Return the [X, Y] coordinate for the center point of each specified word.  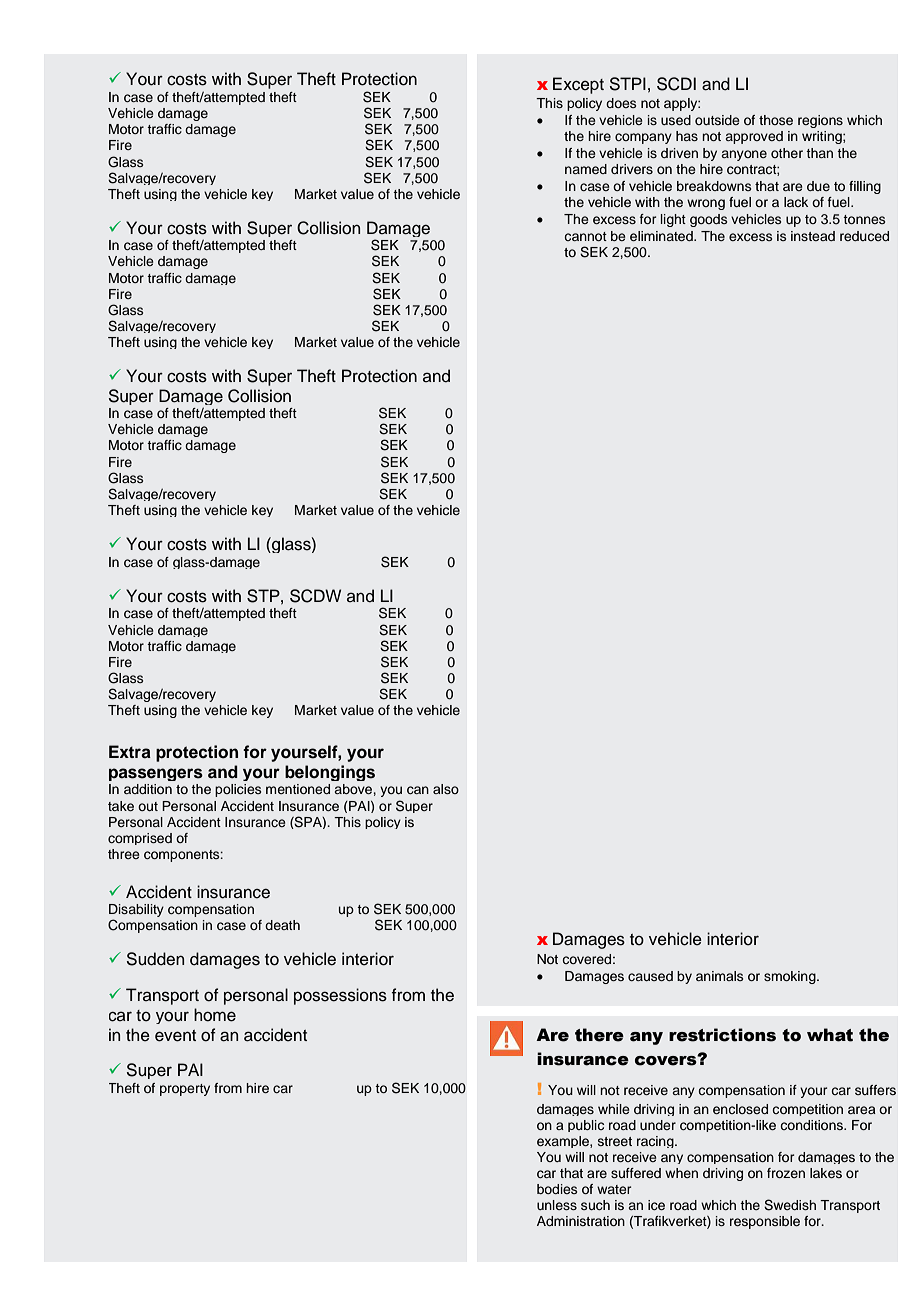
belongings [330, 773]
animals [719, 976]
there [599, 1035]
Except [578, 85]
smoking [791, 977]
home [215, 1015]
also [446, 789]
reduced [864, 236]
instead [813, 236]
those [776, 120]
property [185, 1090]
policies [238, 790]
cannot [585, 236]
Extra [130, 751]
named [586, 169]
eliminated [662, 236]
